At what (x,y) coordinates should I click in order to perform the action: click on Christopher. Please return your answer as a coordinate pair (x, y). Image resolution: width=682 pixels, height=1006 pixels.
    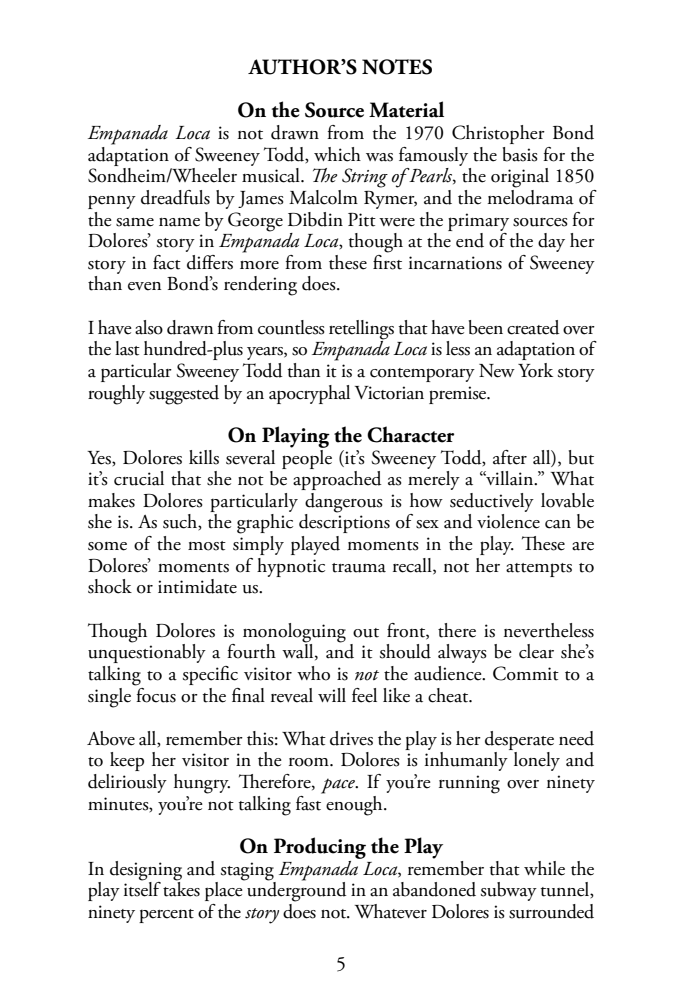
    Looking at the image, I should click on (498, 134).
